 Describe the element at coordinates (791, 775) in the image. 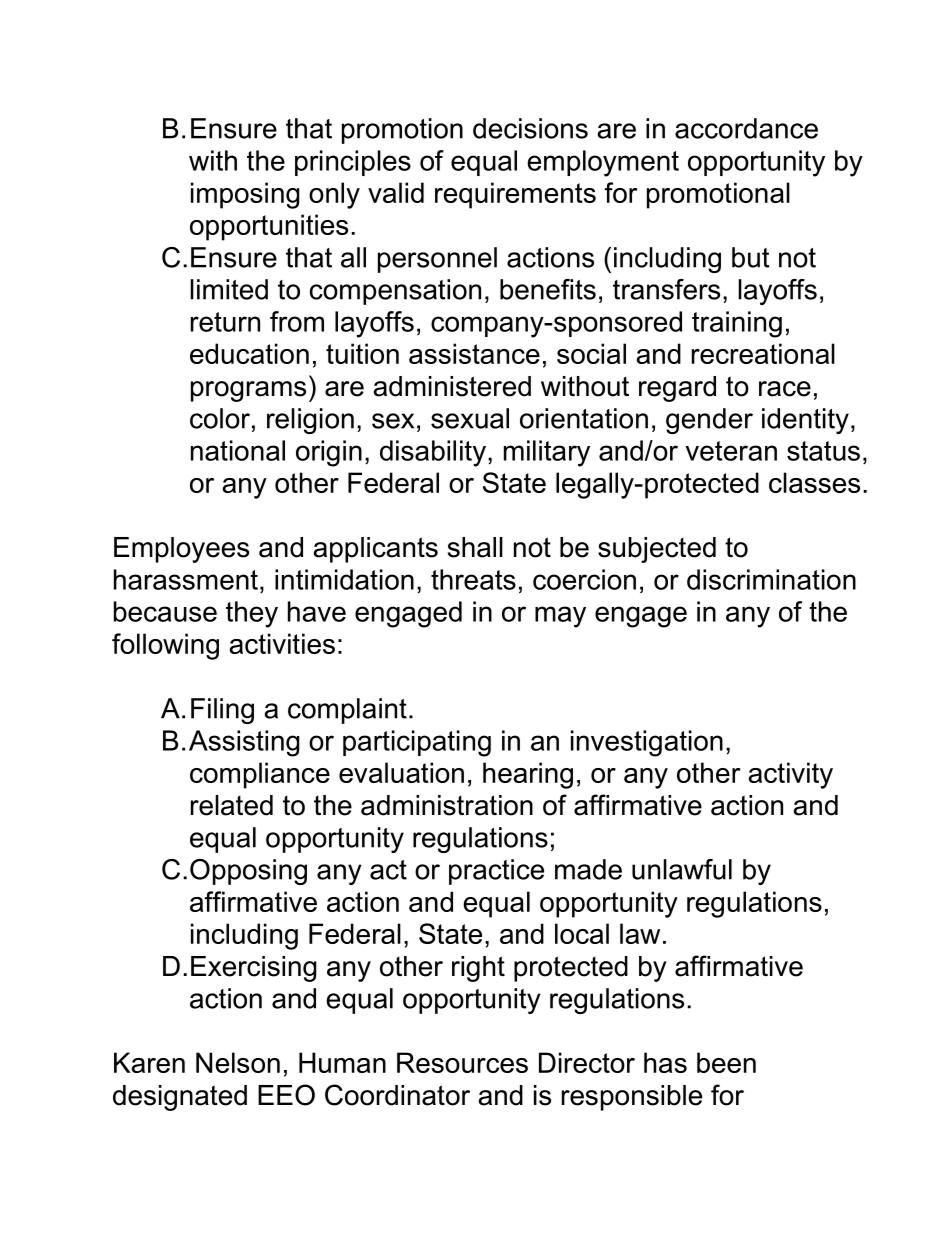

I see `activity` at that location.
